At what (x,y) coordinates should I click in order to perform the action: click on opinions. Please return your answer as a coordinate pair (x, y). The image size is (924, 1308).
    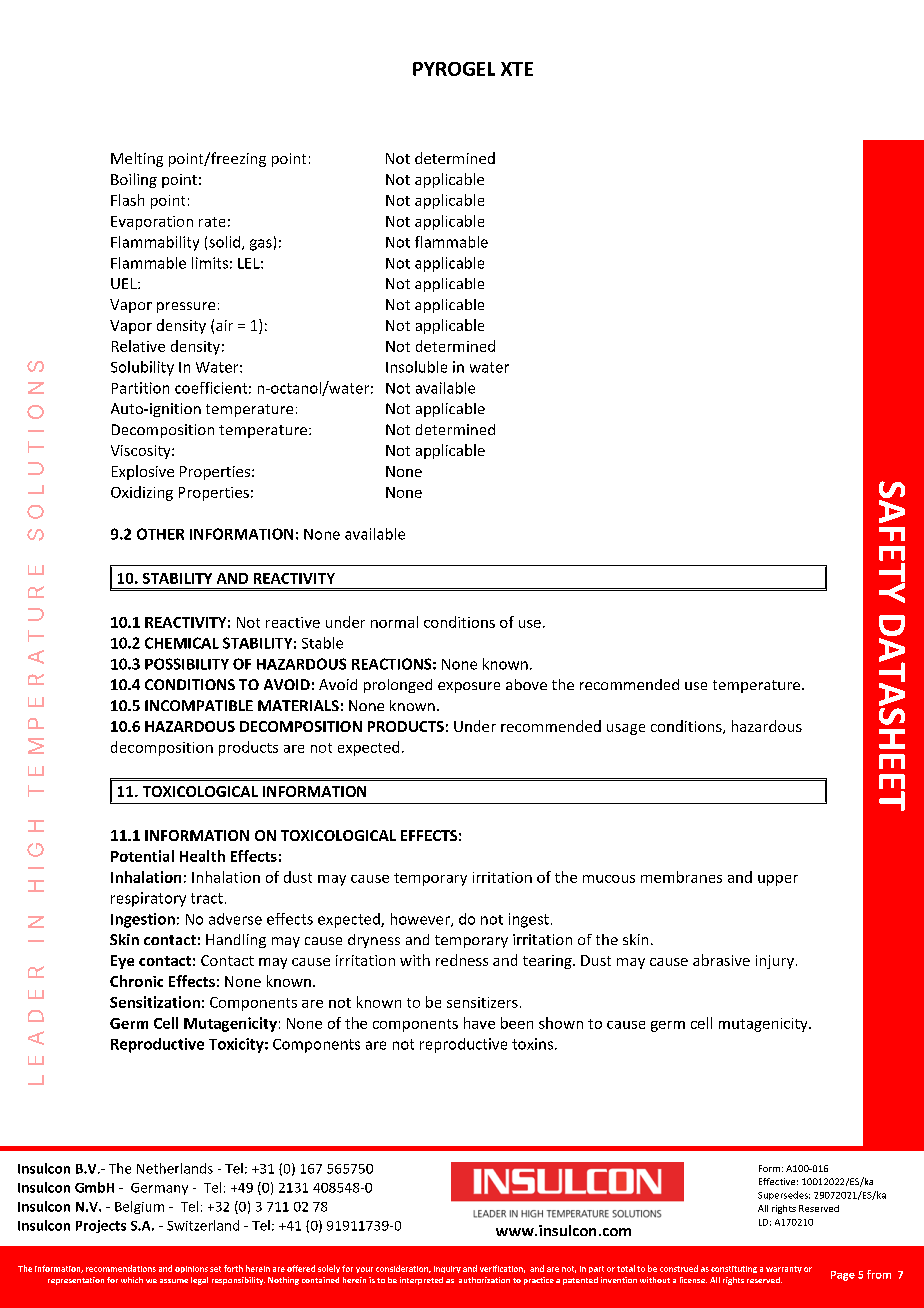
    Looking at the image, I should click on (191, 1269).
